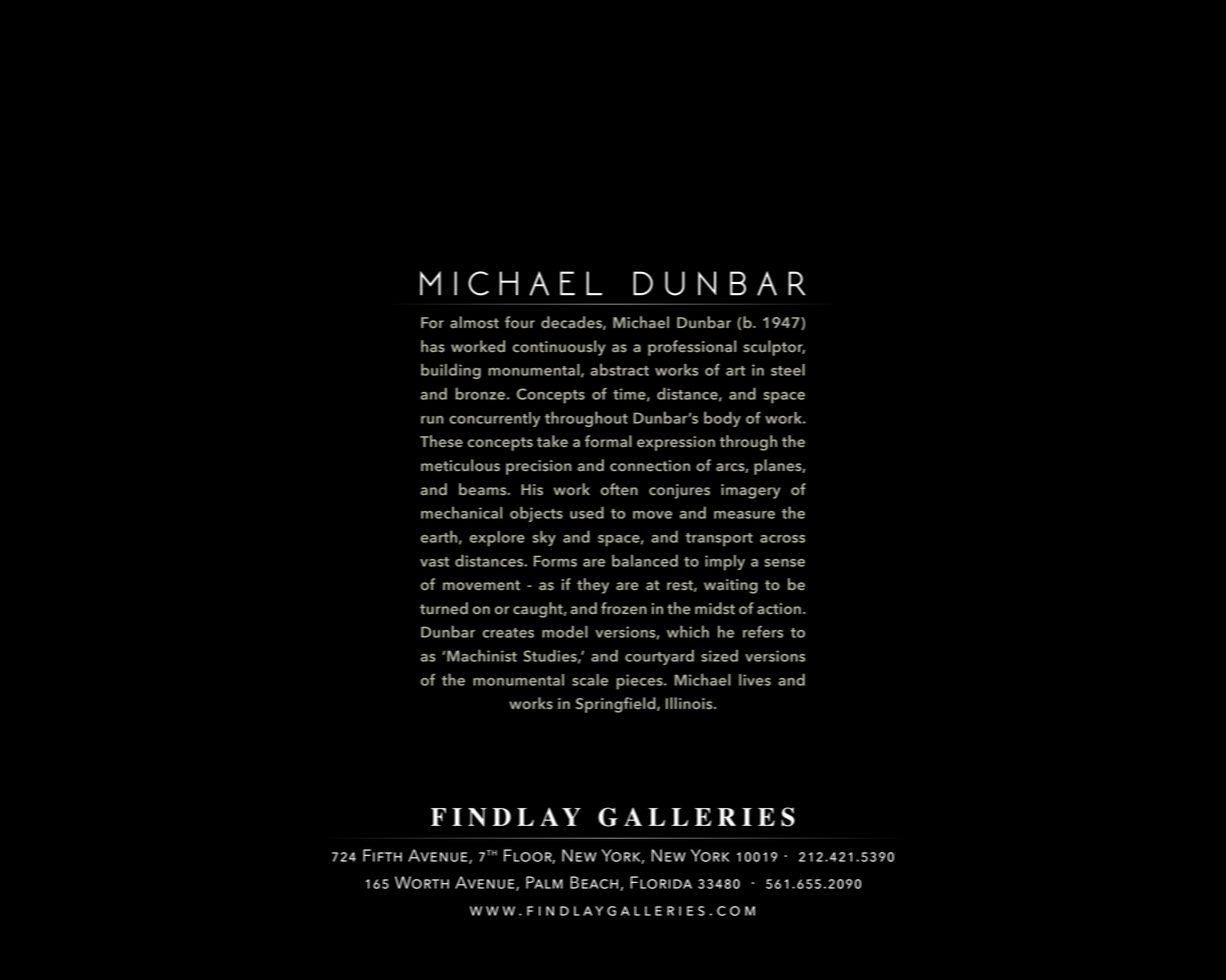 Image resolution: width=1226 pixels, height=980 pixels. Describe the element at coordinates (559, 348) in the screenshot. I see `continuously` at that location.
